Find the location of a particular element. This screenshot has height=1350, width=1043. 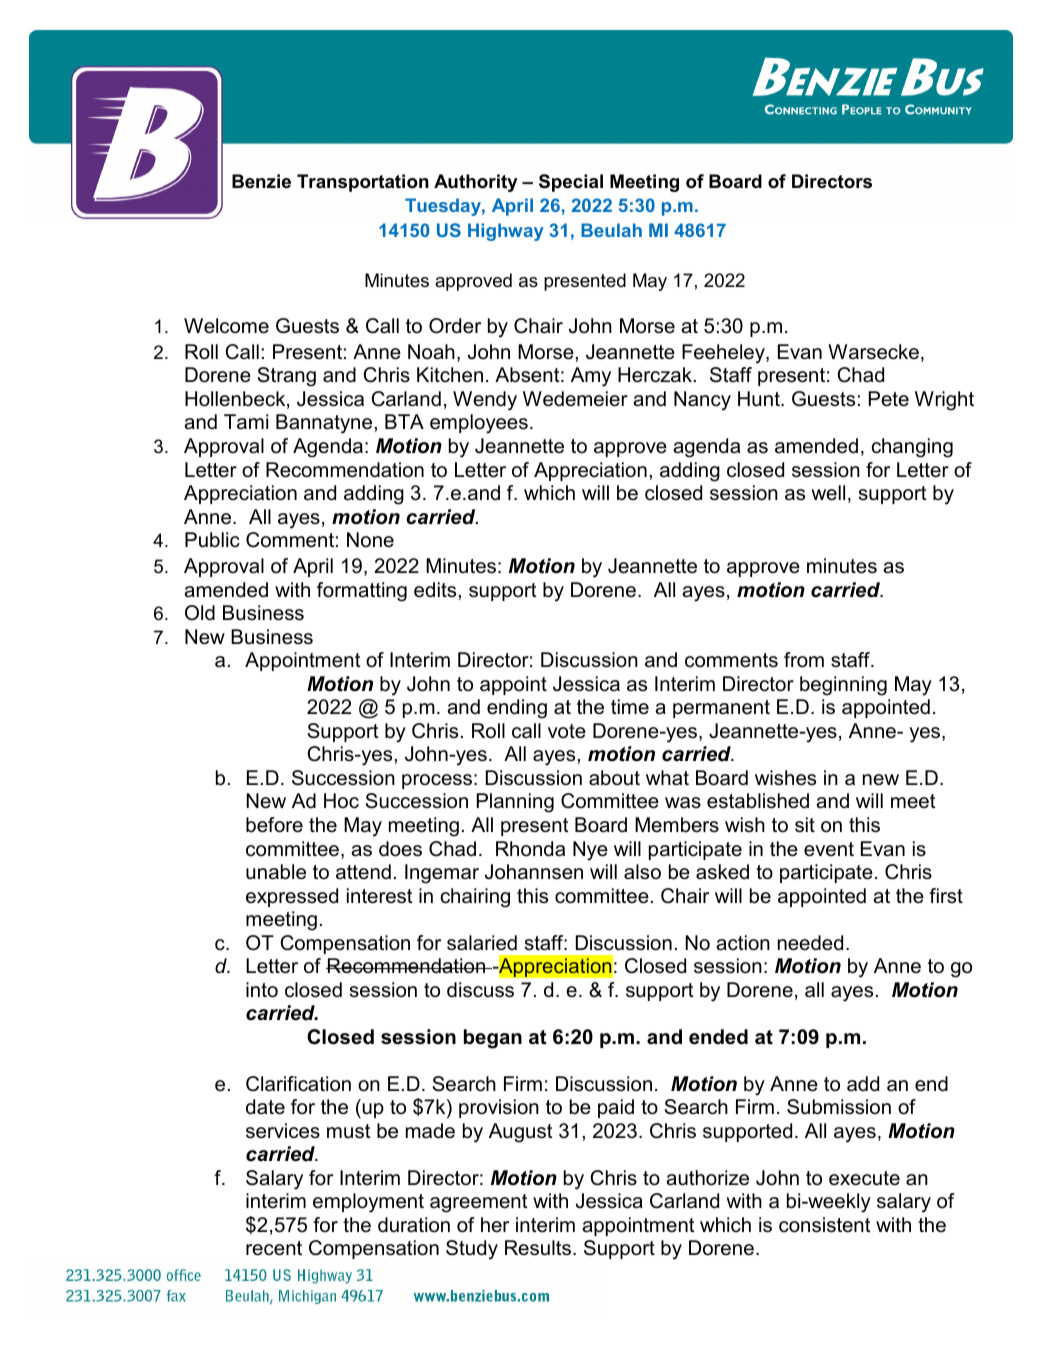

Special is located at coordinates (571, 183).
